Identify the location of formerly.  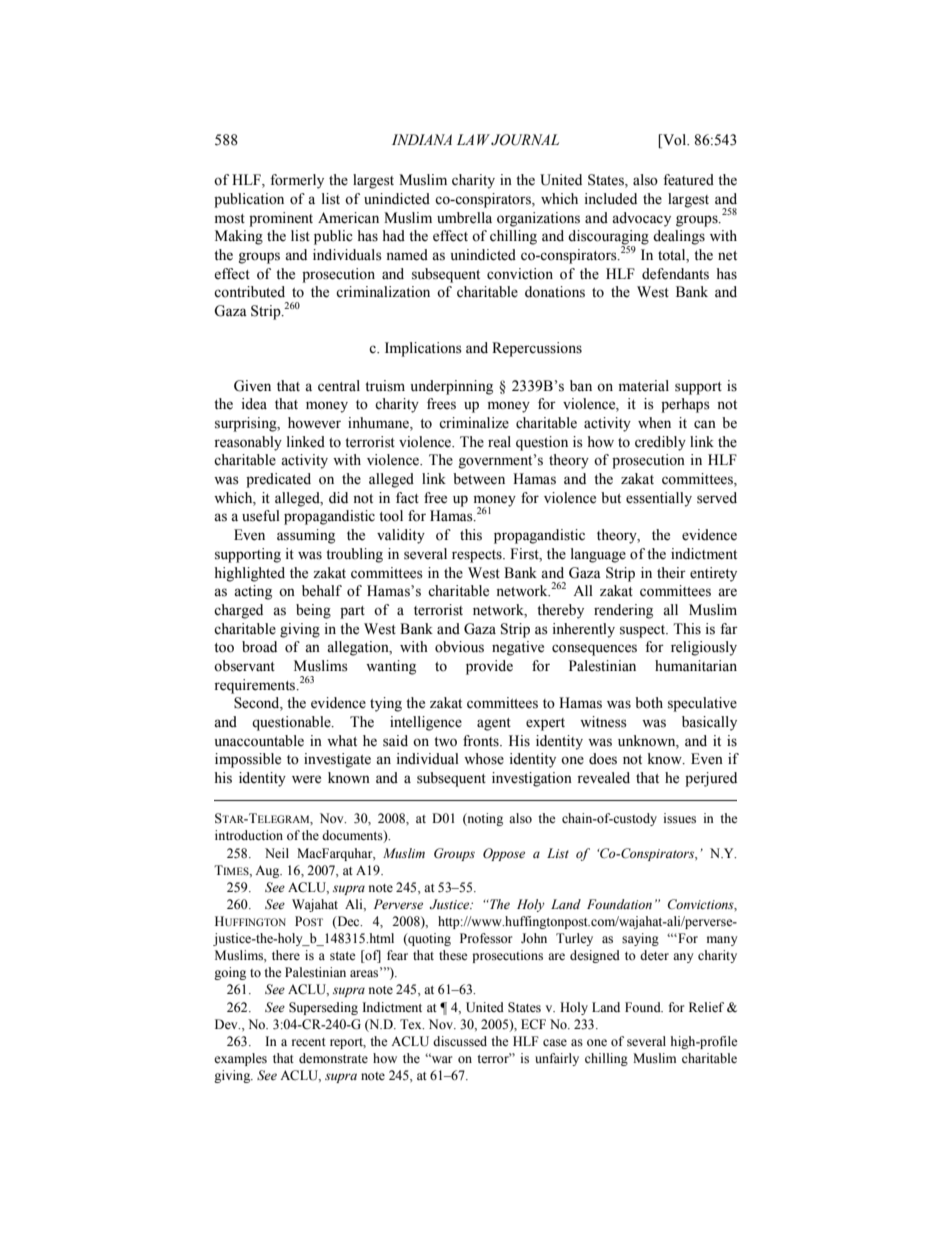
(297, 181).
